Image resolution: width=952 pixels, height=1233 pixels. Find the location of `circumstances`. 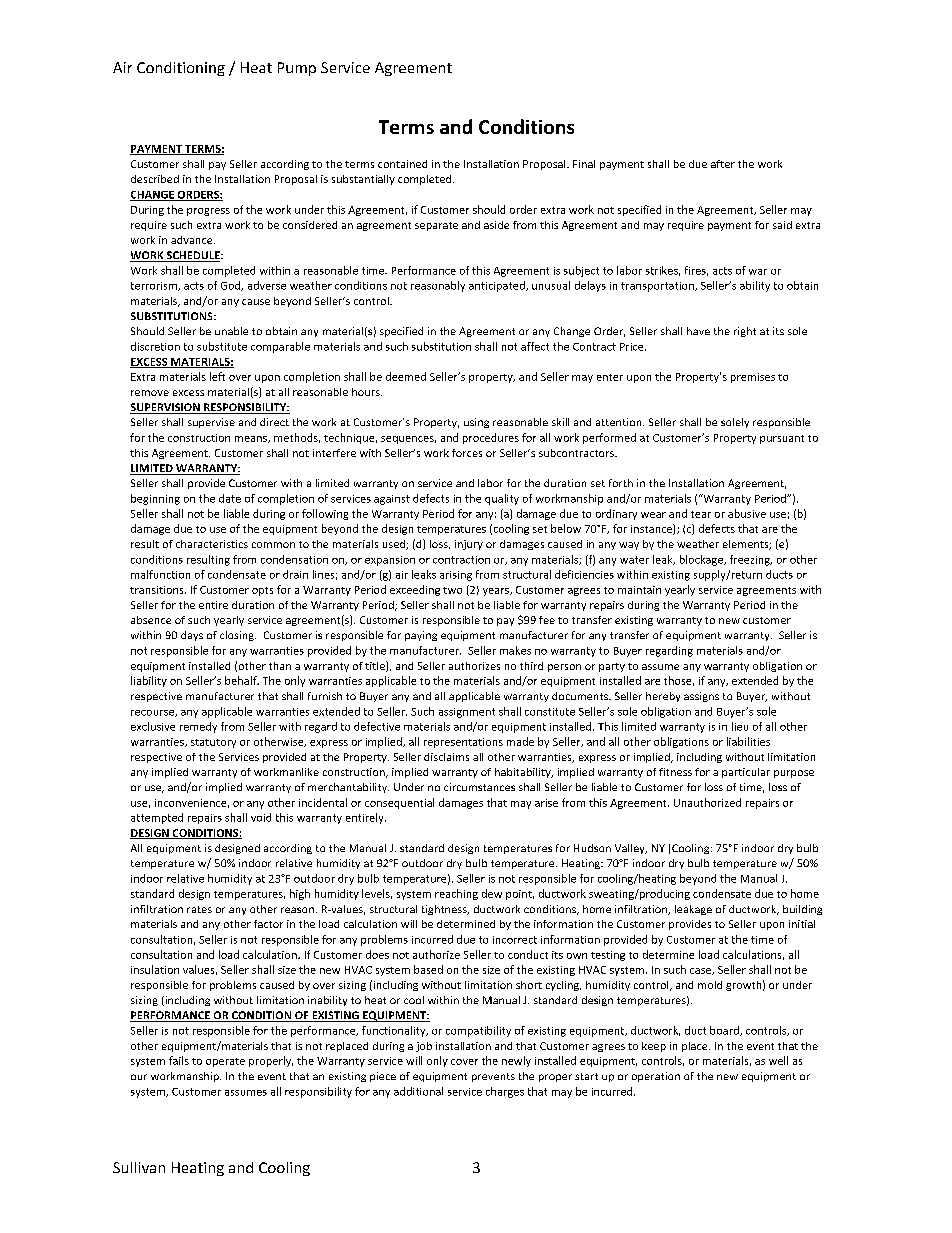

circumstances is located at coordinates (479, 787).
